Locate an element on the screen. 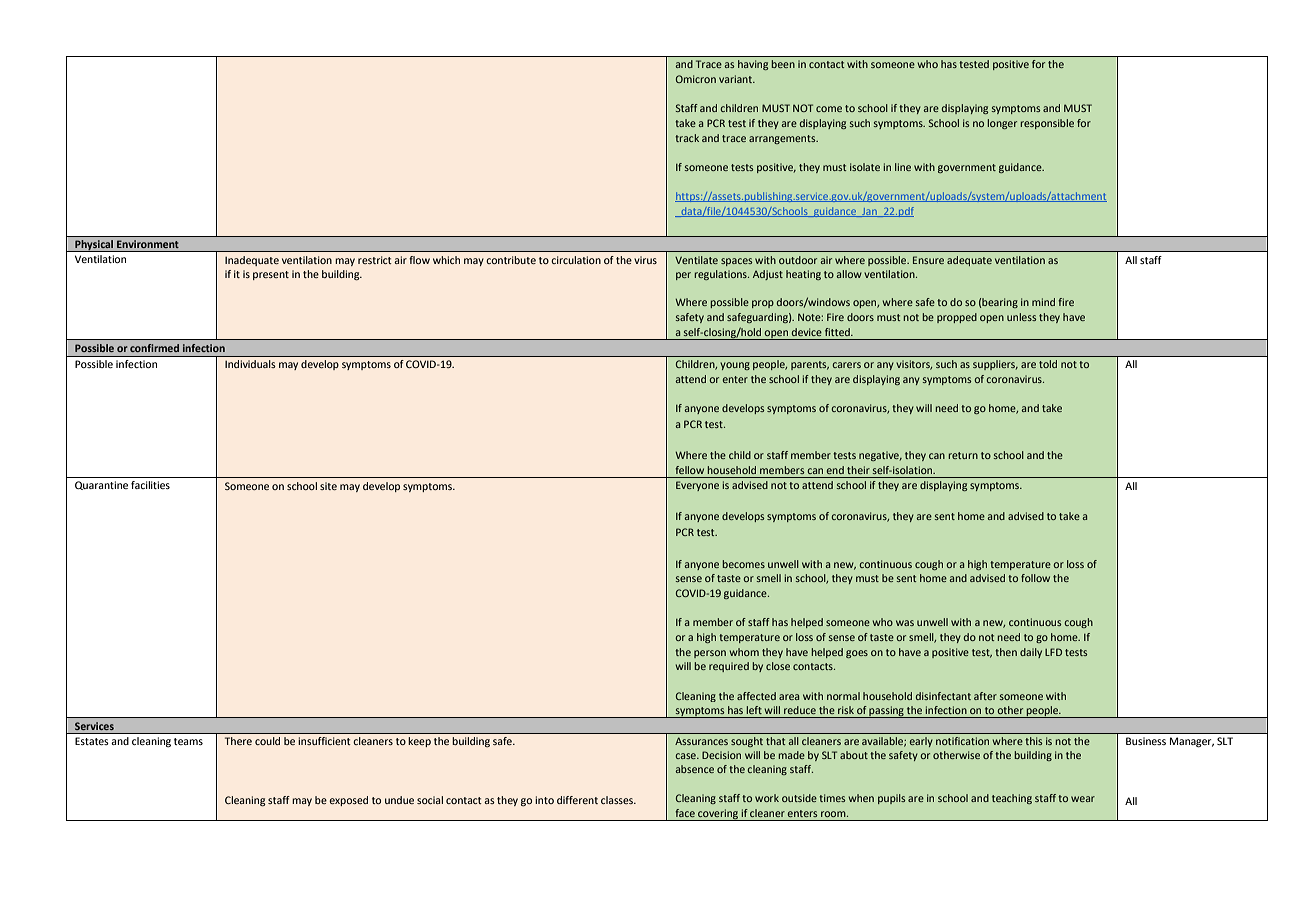 Image resolution: width=1308 pixels, height=924 pixels. variant is located at coordinates (736, 79).
